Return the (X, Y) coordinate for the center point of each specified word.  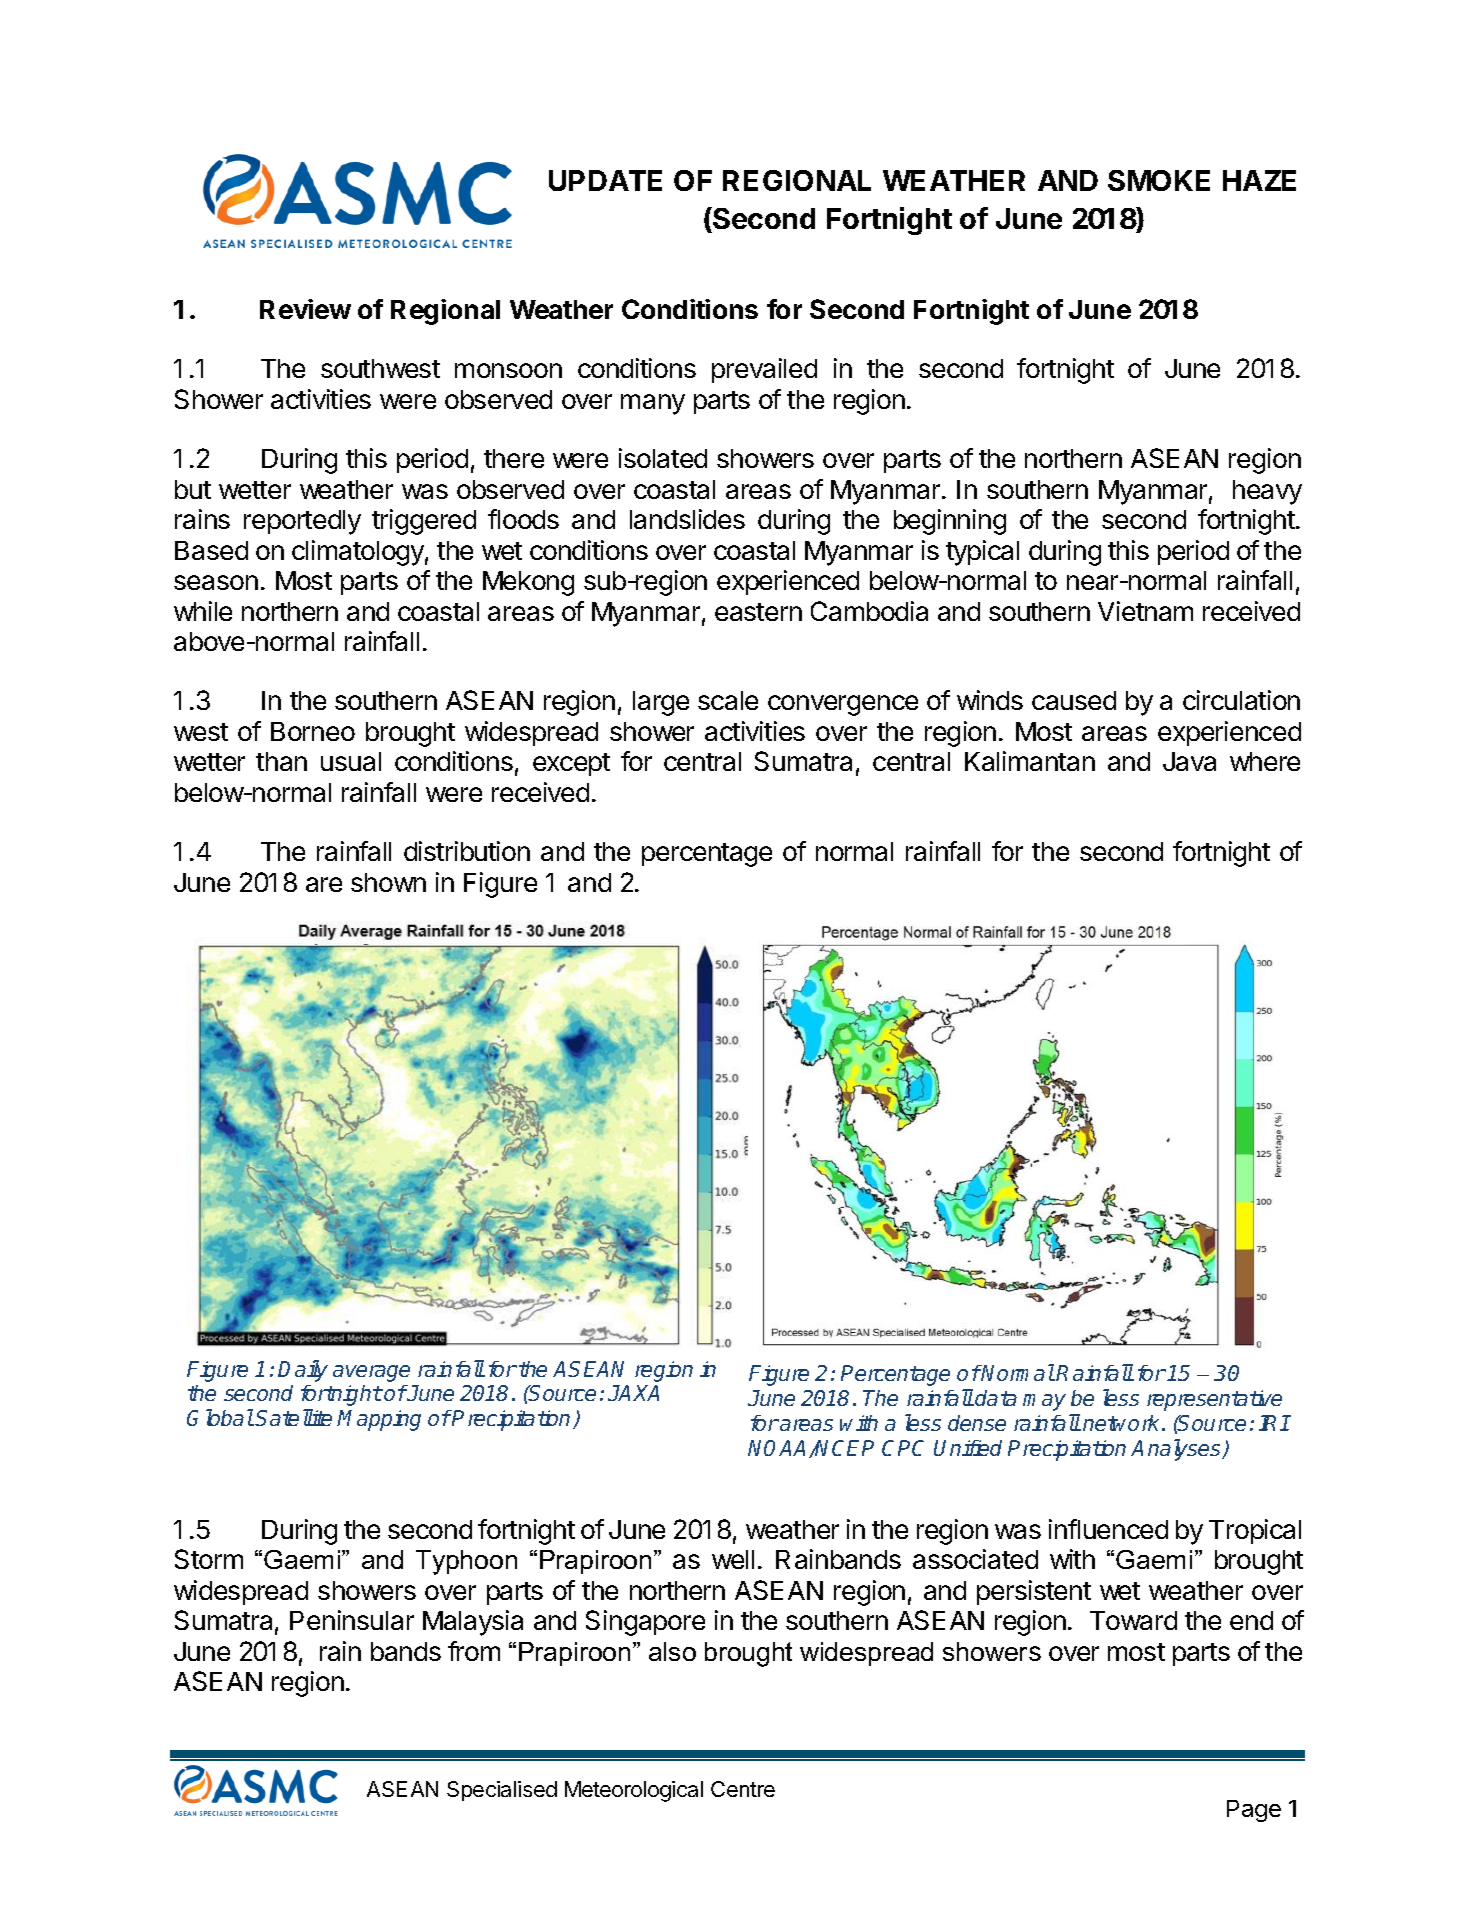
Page (1254, 1811)
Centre (743, 1789)
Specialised (502, 1791)
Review (305, 309)
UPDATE (605, 180)
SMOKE (1159, 180)
